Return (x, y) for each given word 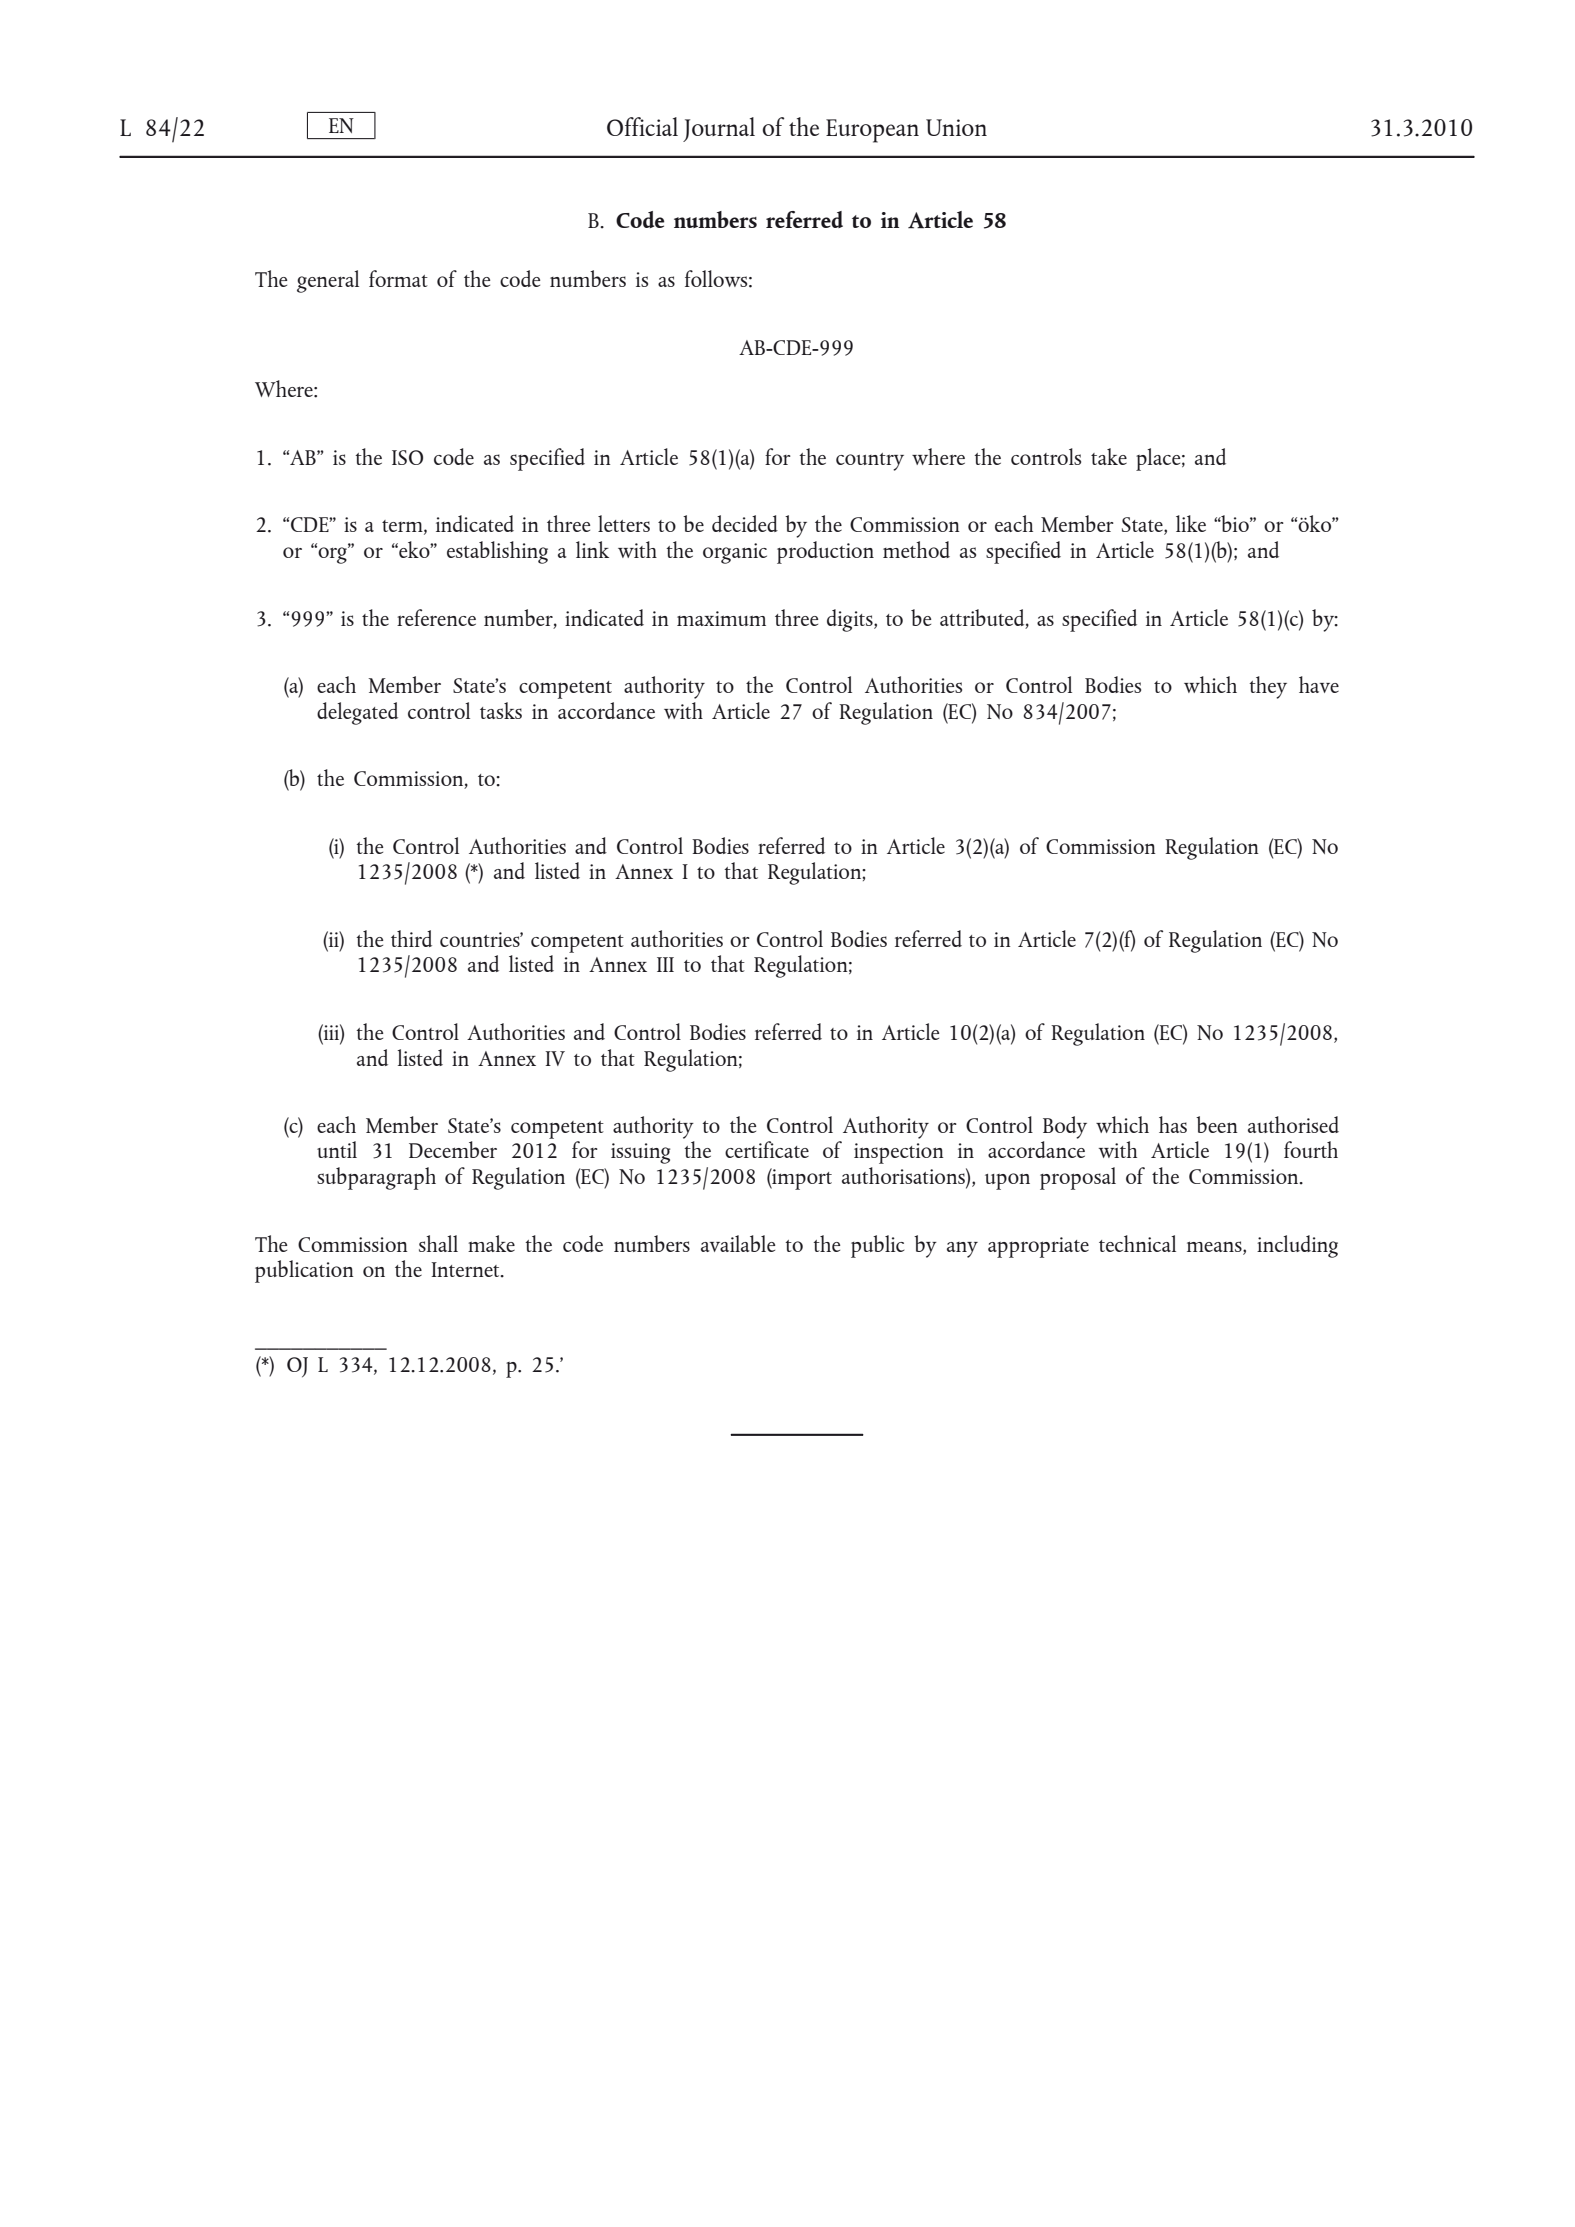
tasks (501, 710)
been (1217, 1124)
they (1268, 687)
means (1215, 1246)
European (872, 131)
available (738, 1243)
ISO (407, 457)
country (870, 462)
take (1109, 456)
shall (438, 1243)
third (411, 938)
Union (956, 127)
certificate (767, 1149)
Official (642, 126)
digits (851, 620)
